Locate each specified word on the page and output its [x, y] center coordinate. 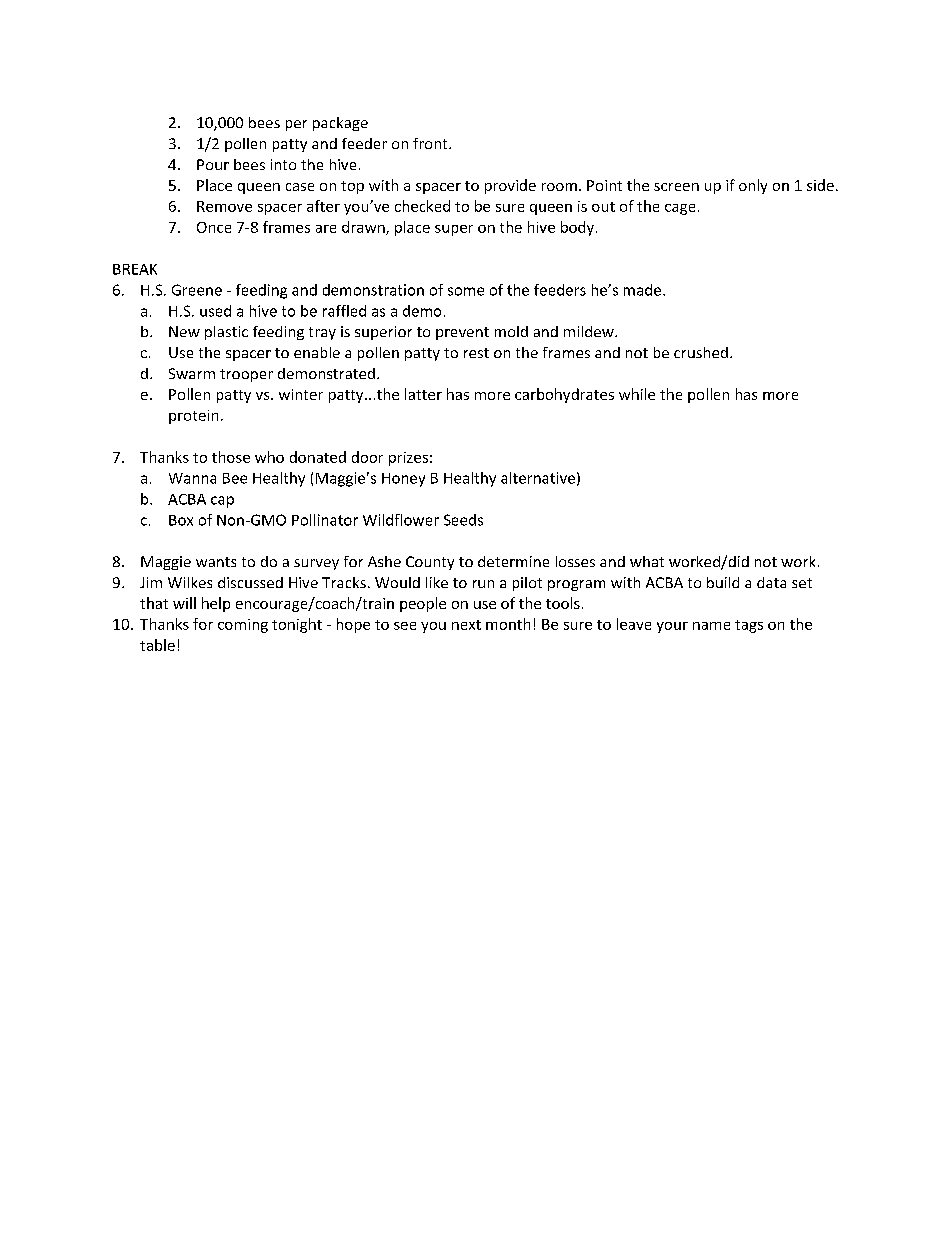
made [644, 290]
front [431, 143]
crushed [701, 352]
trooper [246, 375]
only [753, 186]
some [466, 291]
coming [243, 626]
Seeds [463, 520]
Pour [213, 164]
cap [222, 502]
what [647, 561]
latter [423, 394]
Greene [197, 290]
